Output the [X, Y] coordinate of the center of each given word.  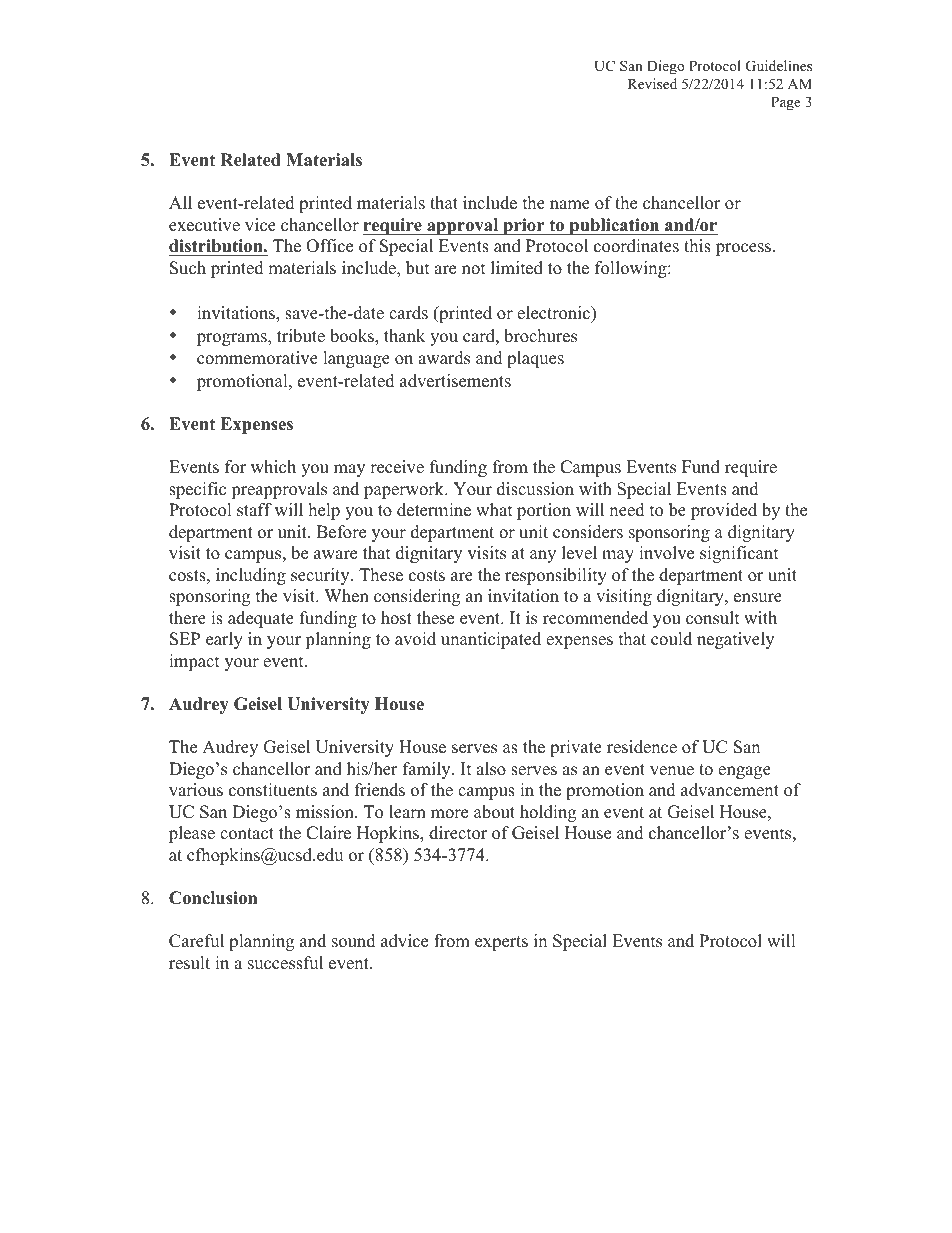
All [180, 202]
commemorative [257, 358]
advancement [730, 790]
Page [786, 104]
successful [285, 963]
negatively [735, 640]
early [224, 640]
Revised [652, 83]
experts [501, 943]
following [632, 269]
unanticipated [491, 640]
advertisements [455, 381]
